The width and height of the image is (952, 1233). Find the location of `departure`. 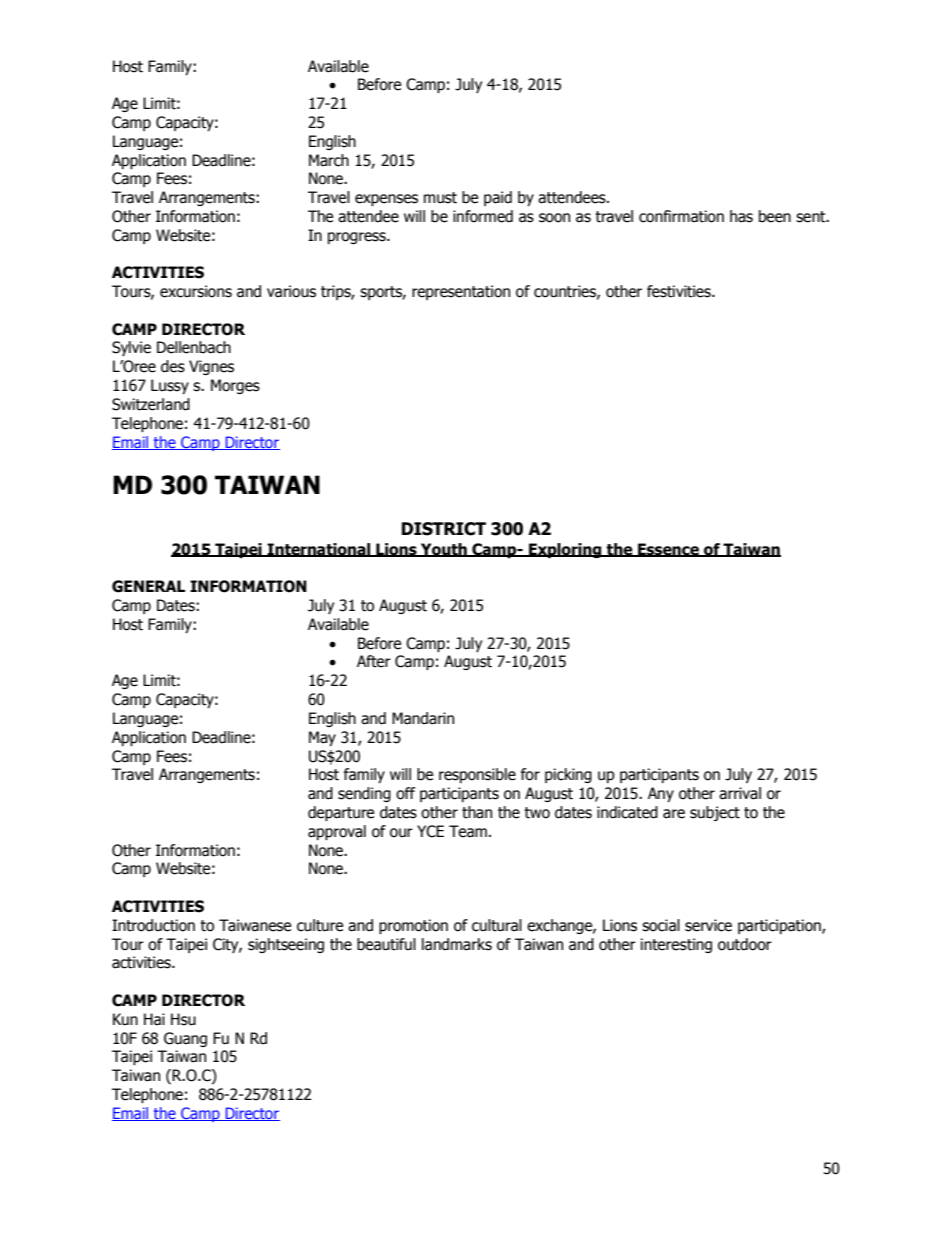

departure is located at coordinates (341, 813).
